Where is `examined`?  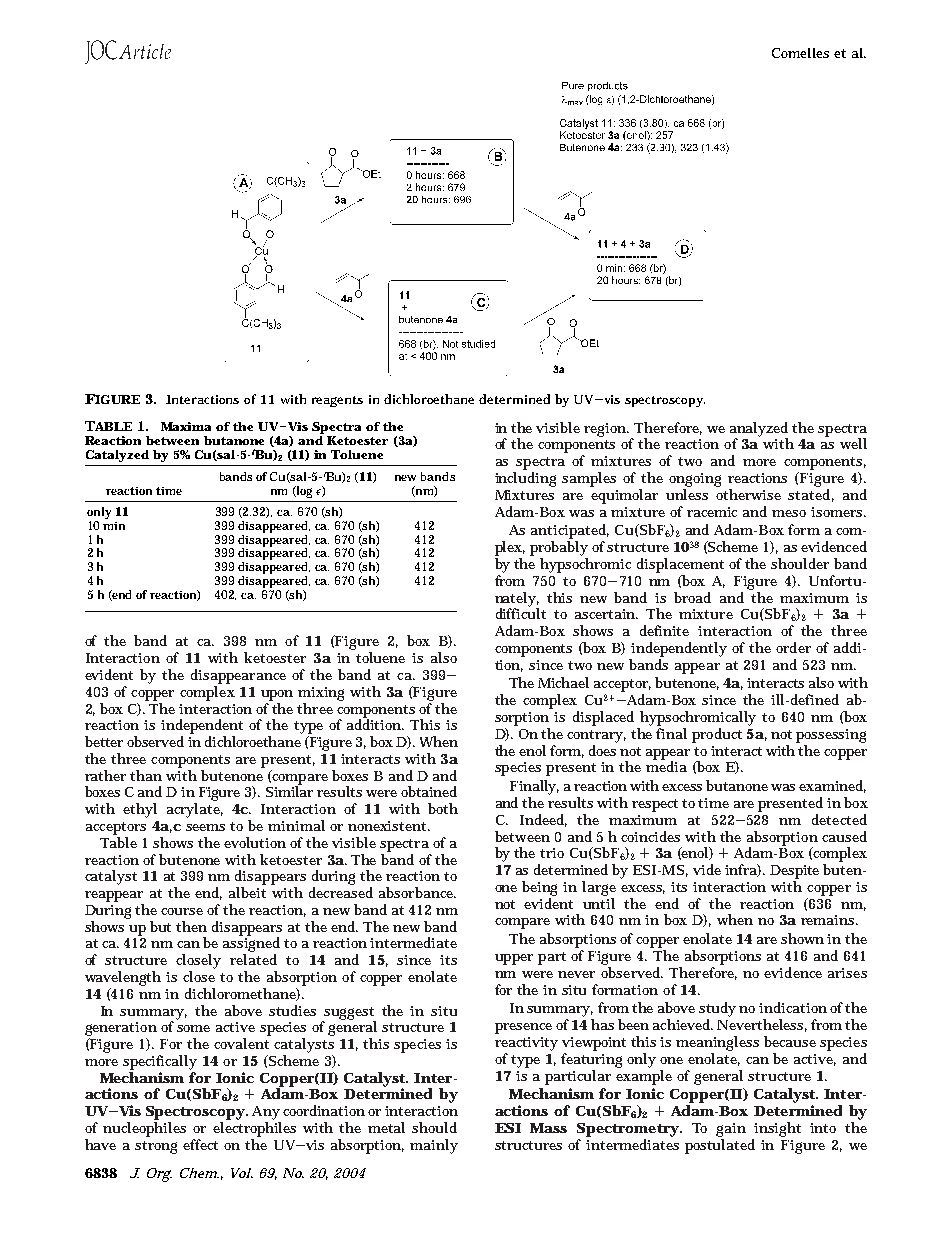 examined is located at coordinates (832, 786).
